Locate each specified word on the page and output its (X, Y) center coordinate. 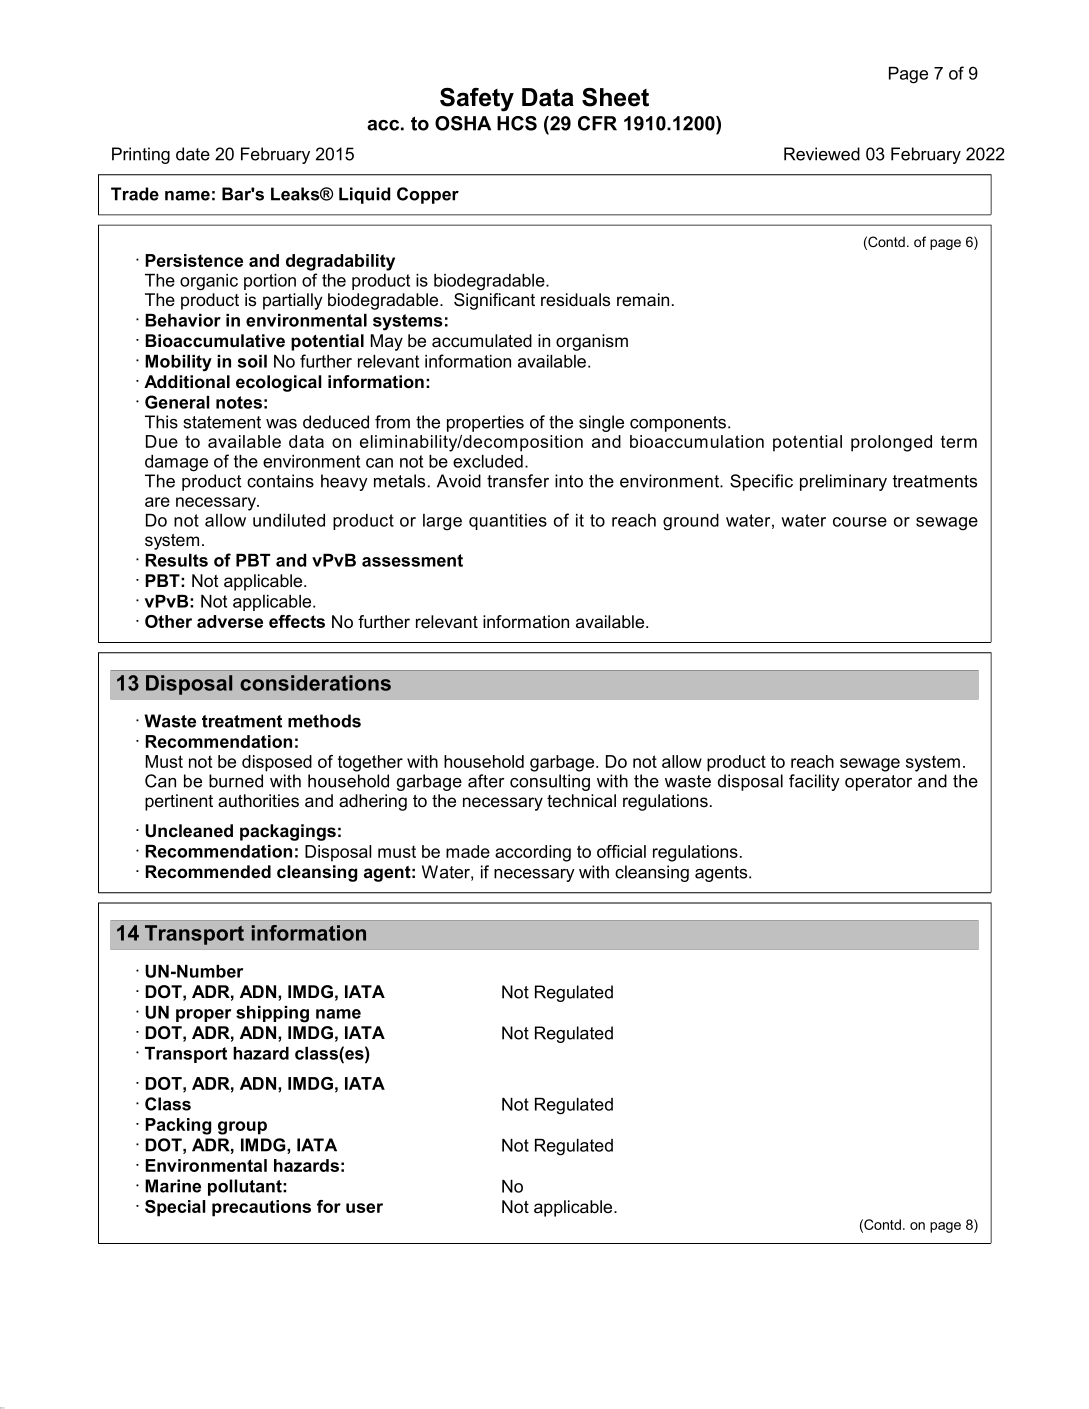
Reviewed (822, 154)
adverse (230, 621)
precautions (261, 1208)
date (193, 154)
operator (878, 783)
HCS (517, 123)
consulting (550, 782)
